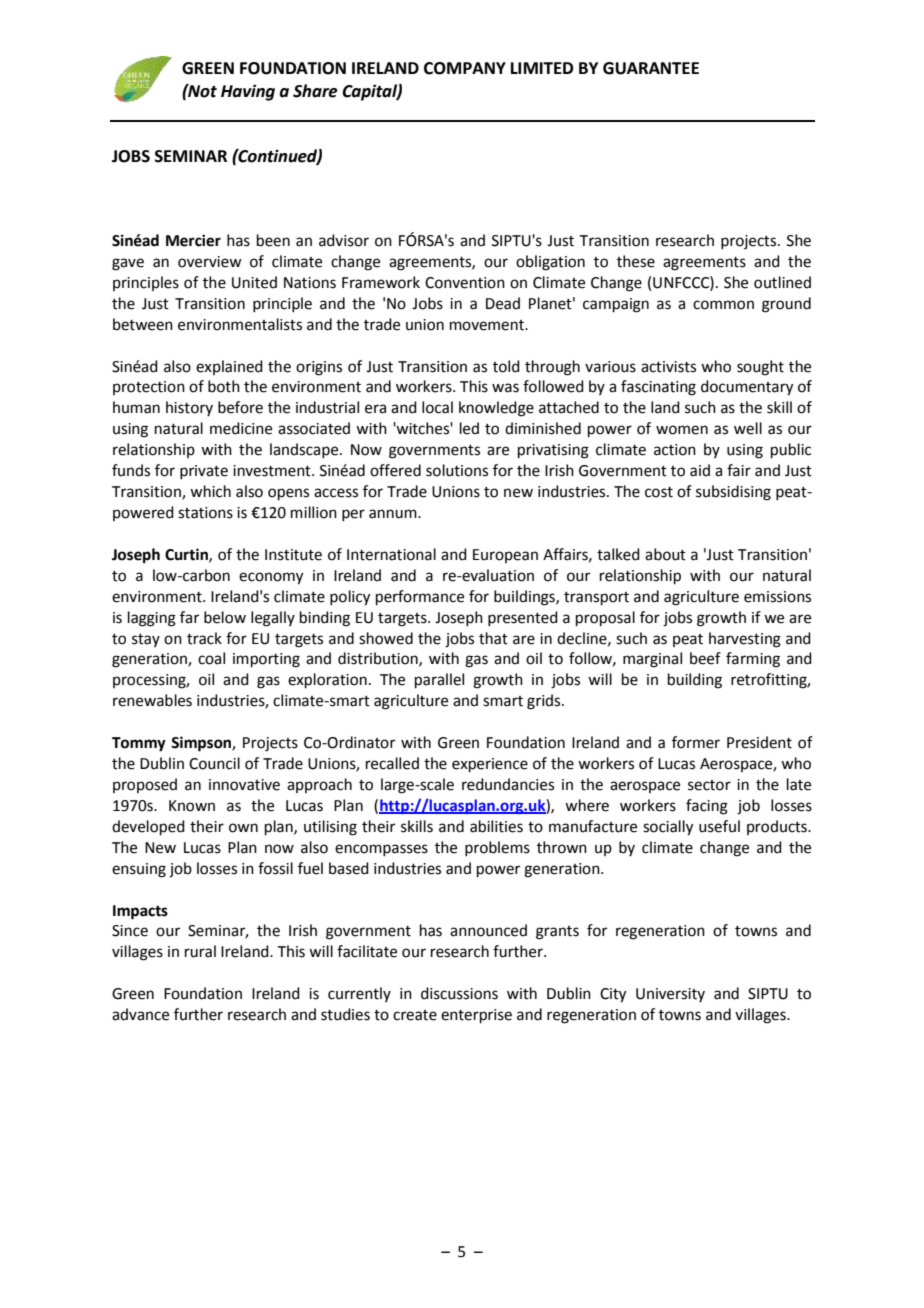 This screenshot has width=924, height=1308. What do you see at coordinates (248, 92) in the screenshot?
I see `Having` at bounding box center [248, 92].
